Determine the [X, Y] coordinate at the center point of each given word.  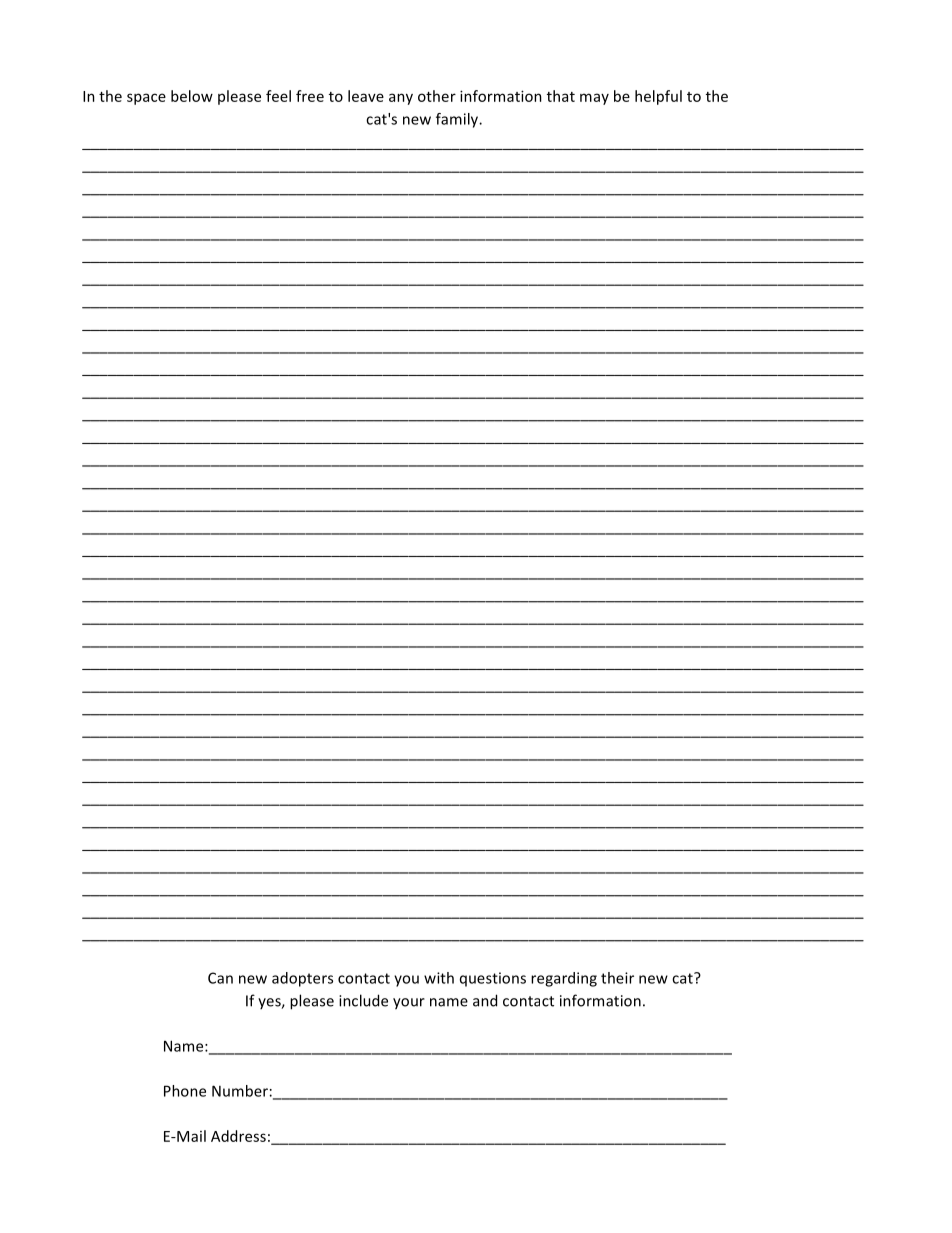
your [409, 1004]
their [617, 978]
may [594, 99]
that [561, 96]
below [192, 96]
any [401, 99]
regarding [564, 979]
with [439, 978]
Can [220, 978]
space [146, 99]
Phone [185, 1091]
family [458, 120]
